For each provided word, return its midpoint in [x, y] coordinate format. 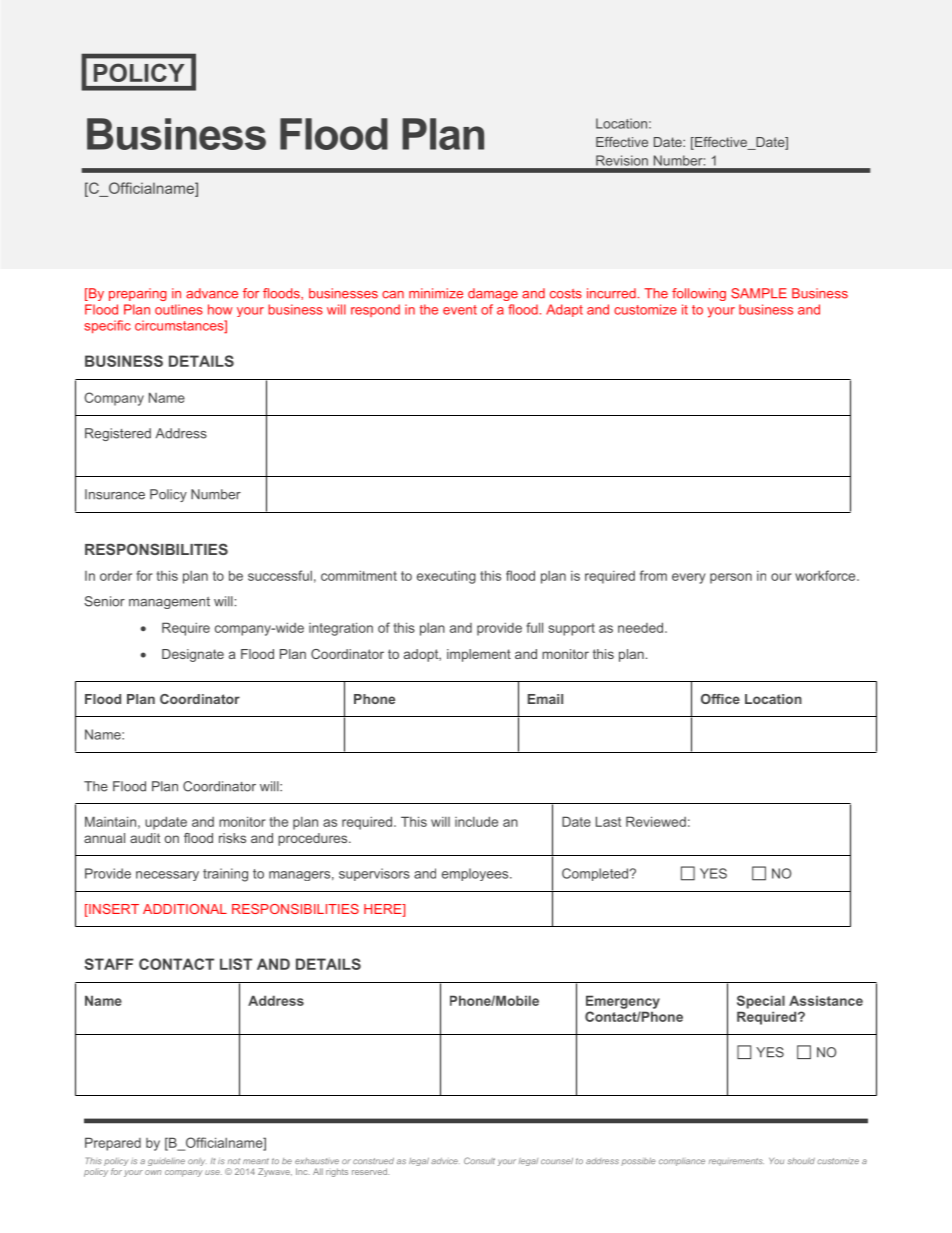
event [460, 310]
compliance [682, 1162]
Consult [479, 1160]
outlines [179, 309]
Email [545, 699]
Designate [193, 655]
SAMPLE [759, 293]
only [197, 1162]
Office [720, 699]
